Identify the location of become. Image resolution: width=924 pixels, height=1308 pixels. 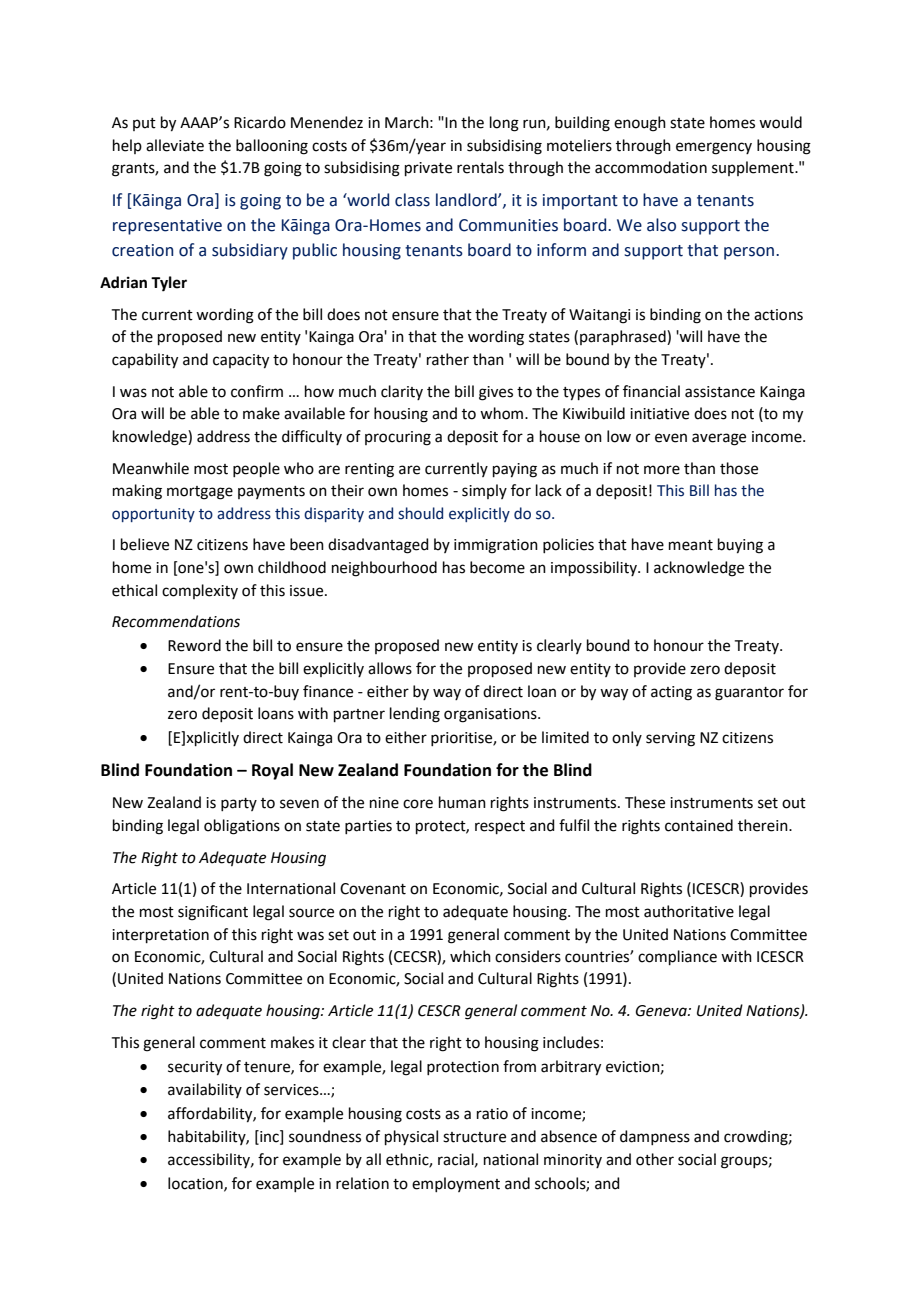
(497, 567).
